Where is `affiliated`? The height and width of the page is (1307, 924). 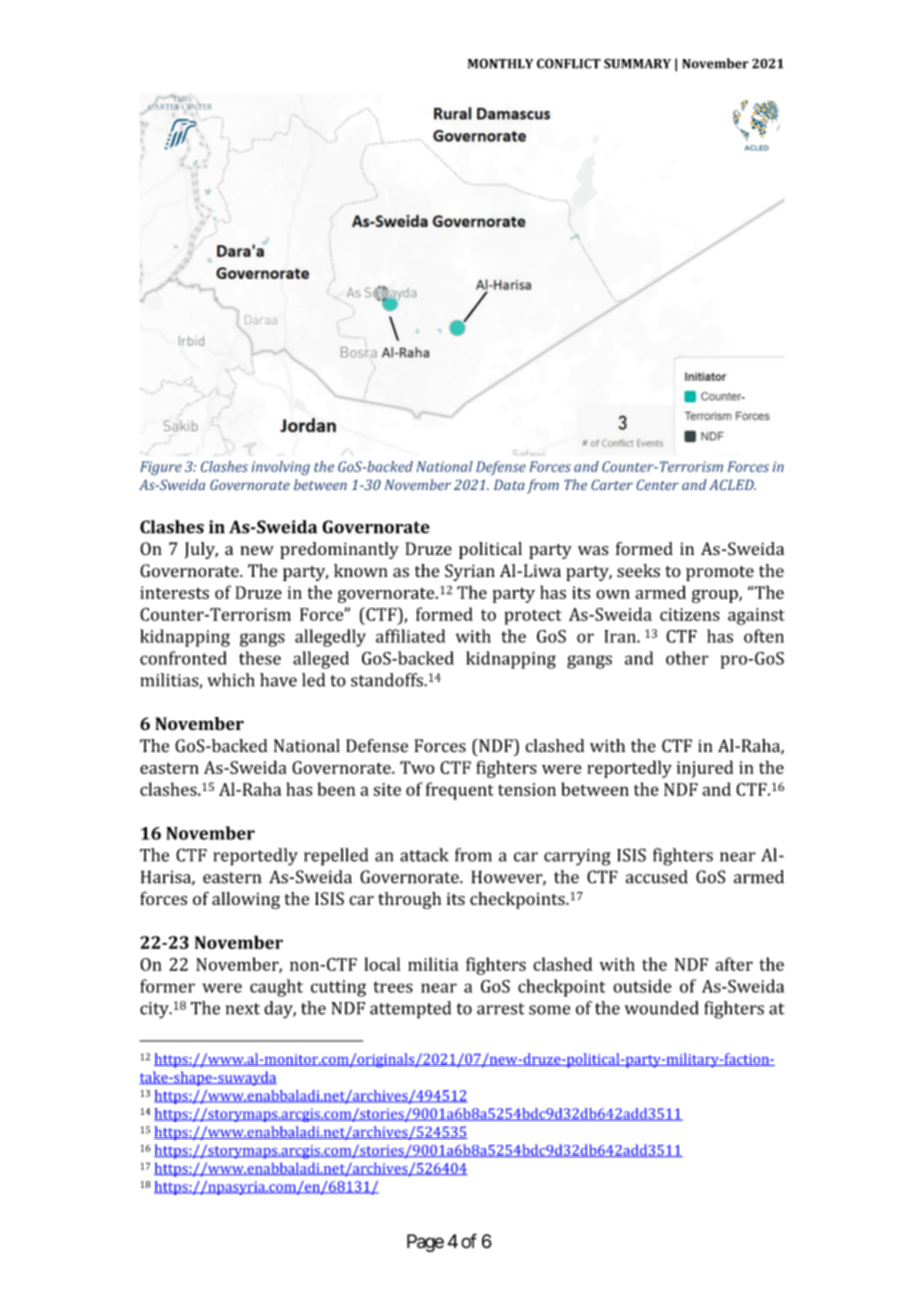
affiliated is located at coordinates (410, 636).
